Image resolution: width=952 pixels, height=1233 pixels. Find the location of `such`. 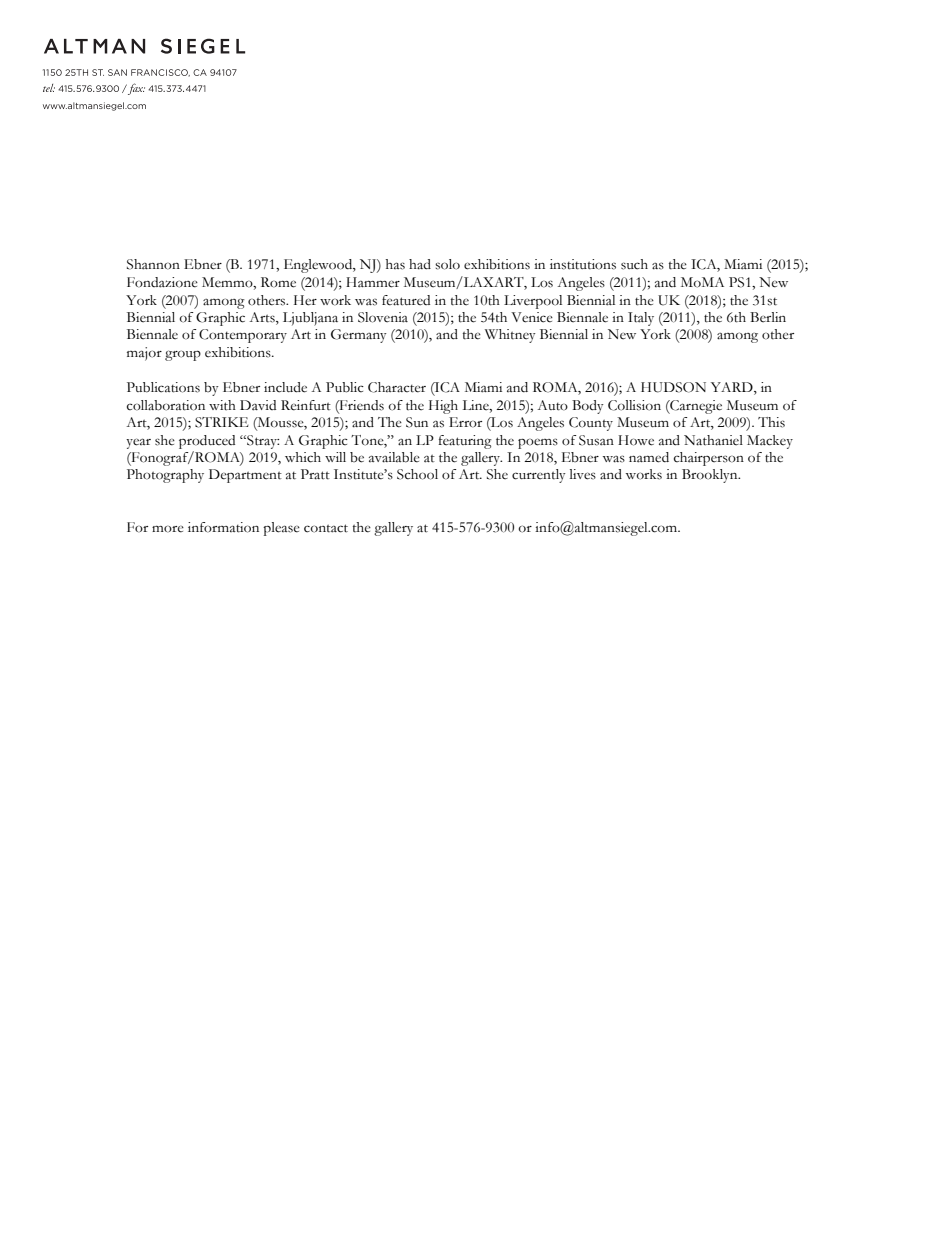

such is located at coordinates (634, 264).
